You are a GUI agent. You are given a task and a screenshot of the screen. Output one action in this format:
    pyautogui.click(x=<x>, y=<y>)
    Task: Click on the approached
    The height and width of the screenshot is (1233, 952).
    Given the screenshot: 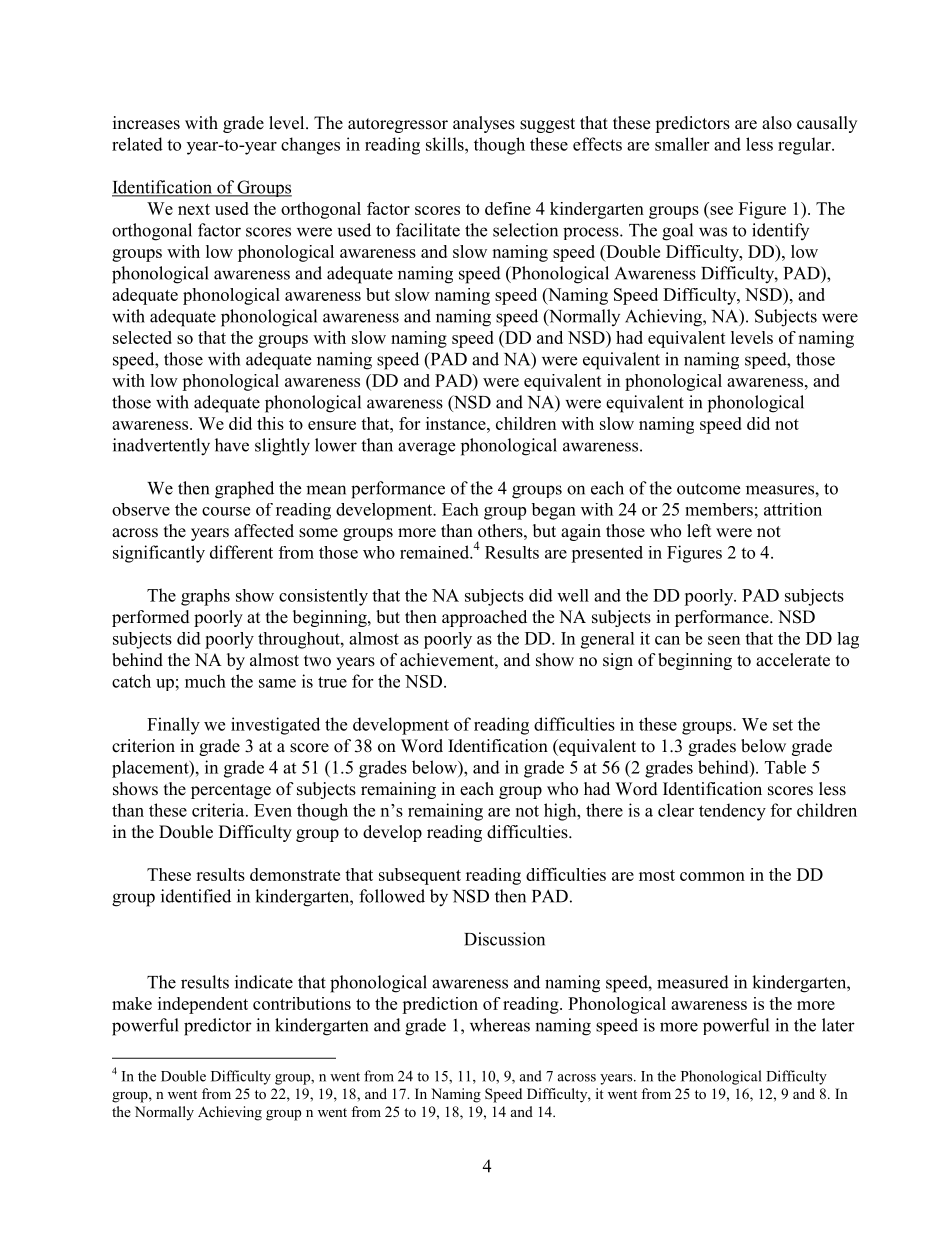 What is the action you would take?
    pyautogui.click(x=484, y=618)
